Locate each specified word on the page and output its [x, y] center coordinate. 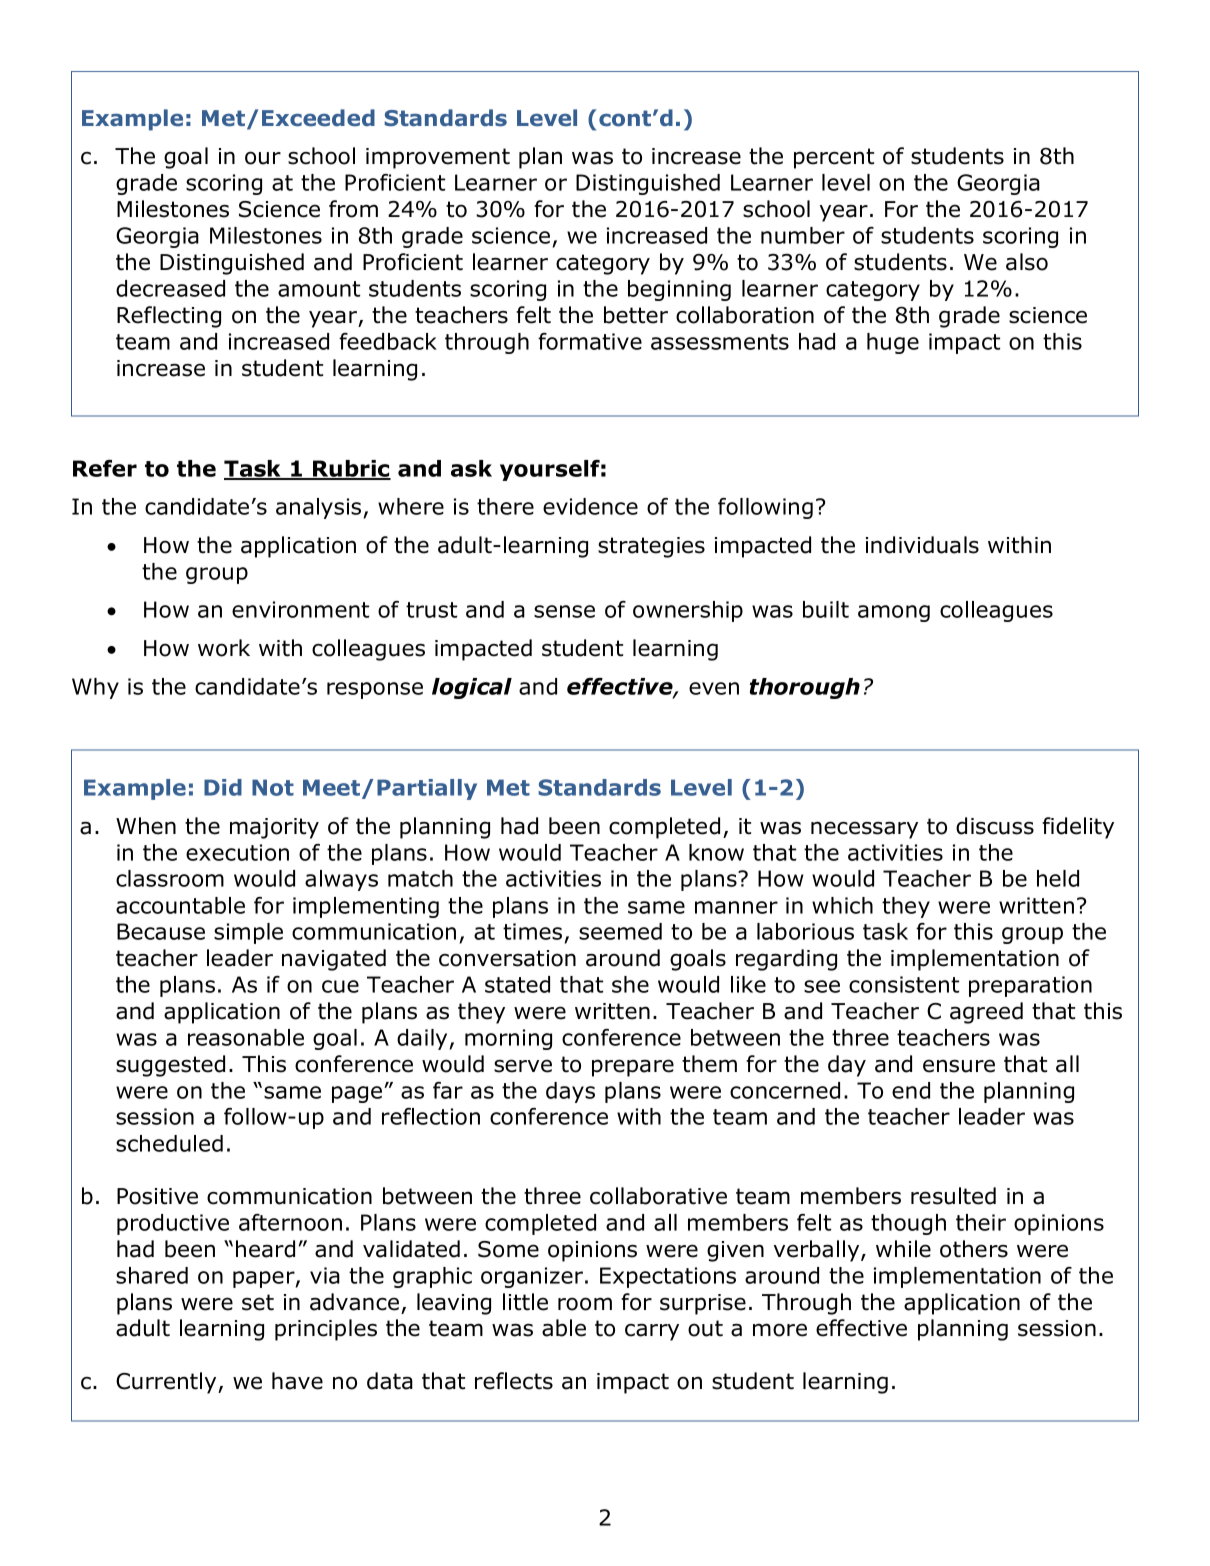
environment [300, 609]
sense [564, 611]
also [1027, 262]
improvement [438, 158]
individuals [922, 545]
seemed [620, 931]
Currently [167, 1383]
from [353, 209]
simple [248, 933]
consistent [904, 984]
